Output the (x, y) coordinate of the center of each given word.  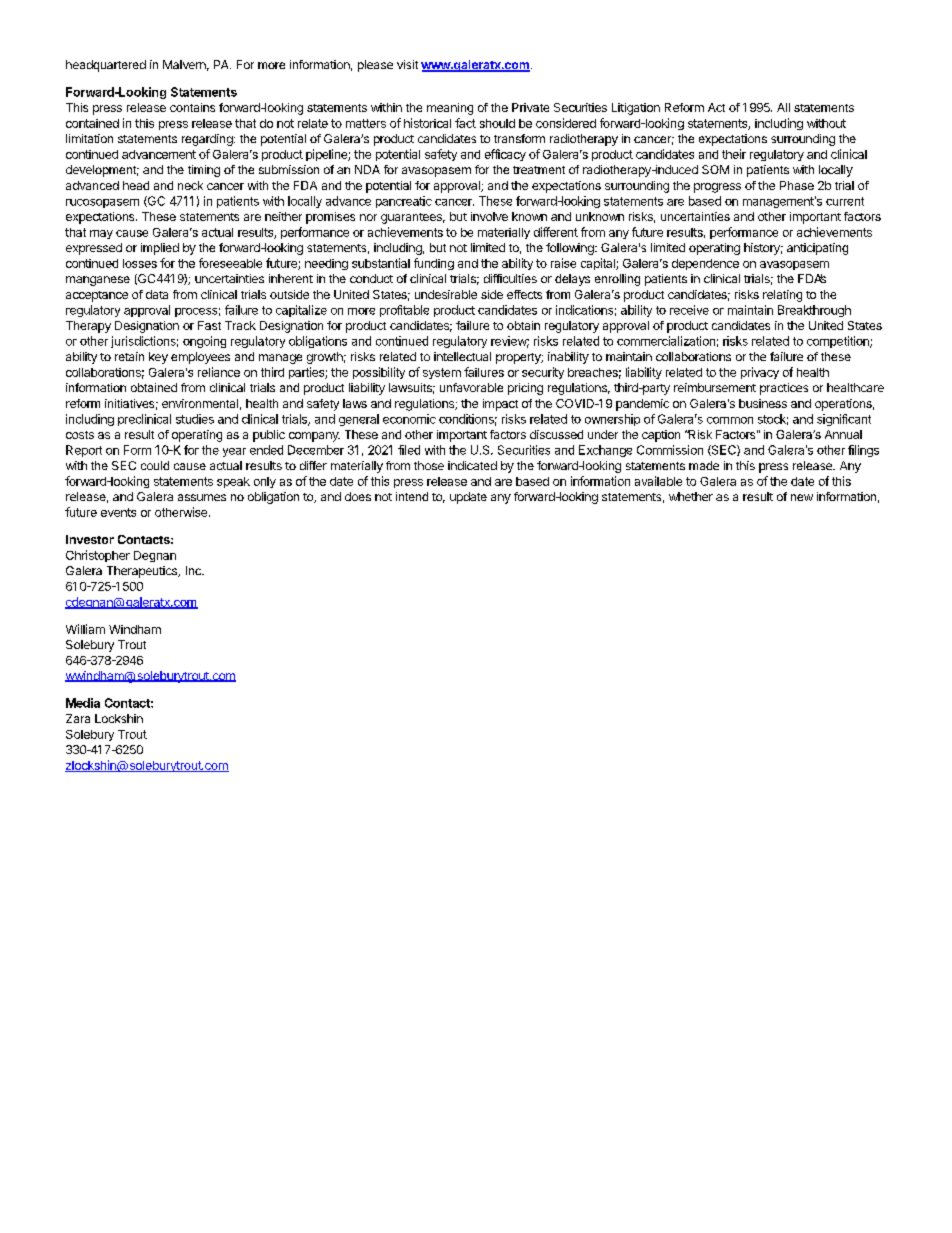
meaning (450, 109)
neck (190, 185)
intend (412, 496)
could (155, 465)
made (704, 465)
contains (192, 107)
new (802, 497)
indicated (472, 465)
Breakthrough (814, 311)
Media (83, 703)
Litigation (636, 109)
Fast (209, 325)
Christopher (98, 556)
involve (489, 216)
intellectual (462, 356)
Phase (797, 185)
